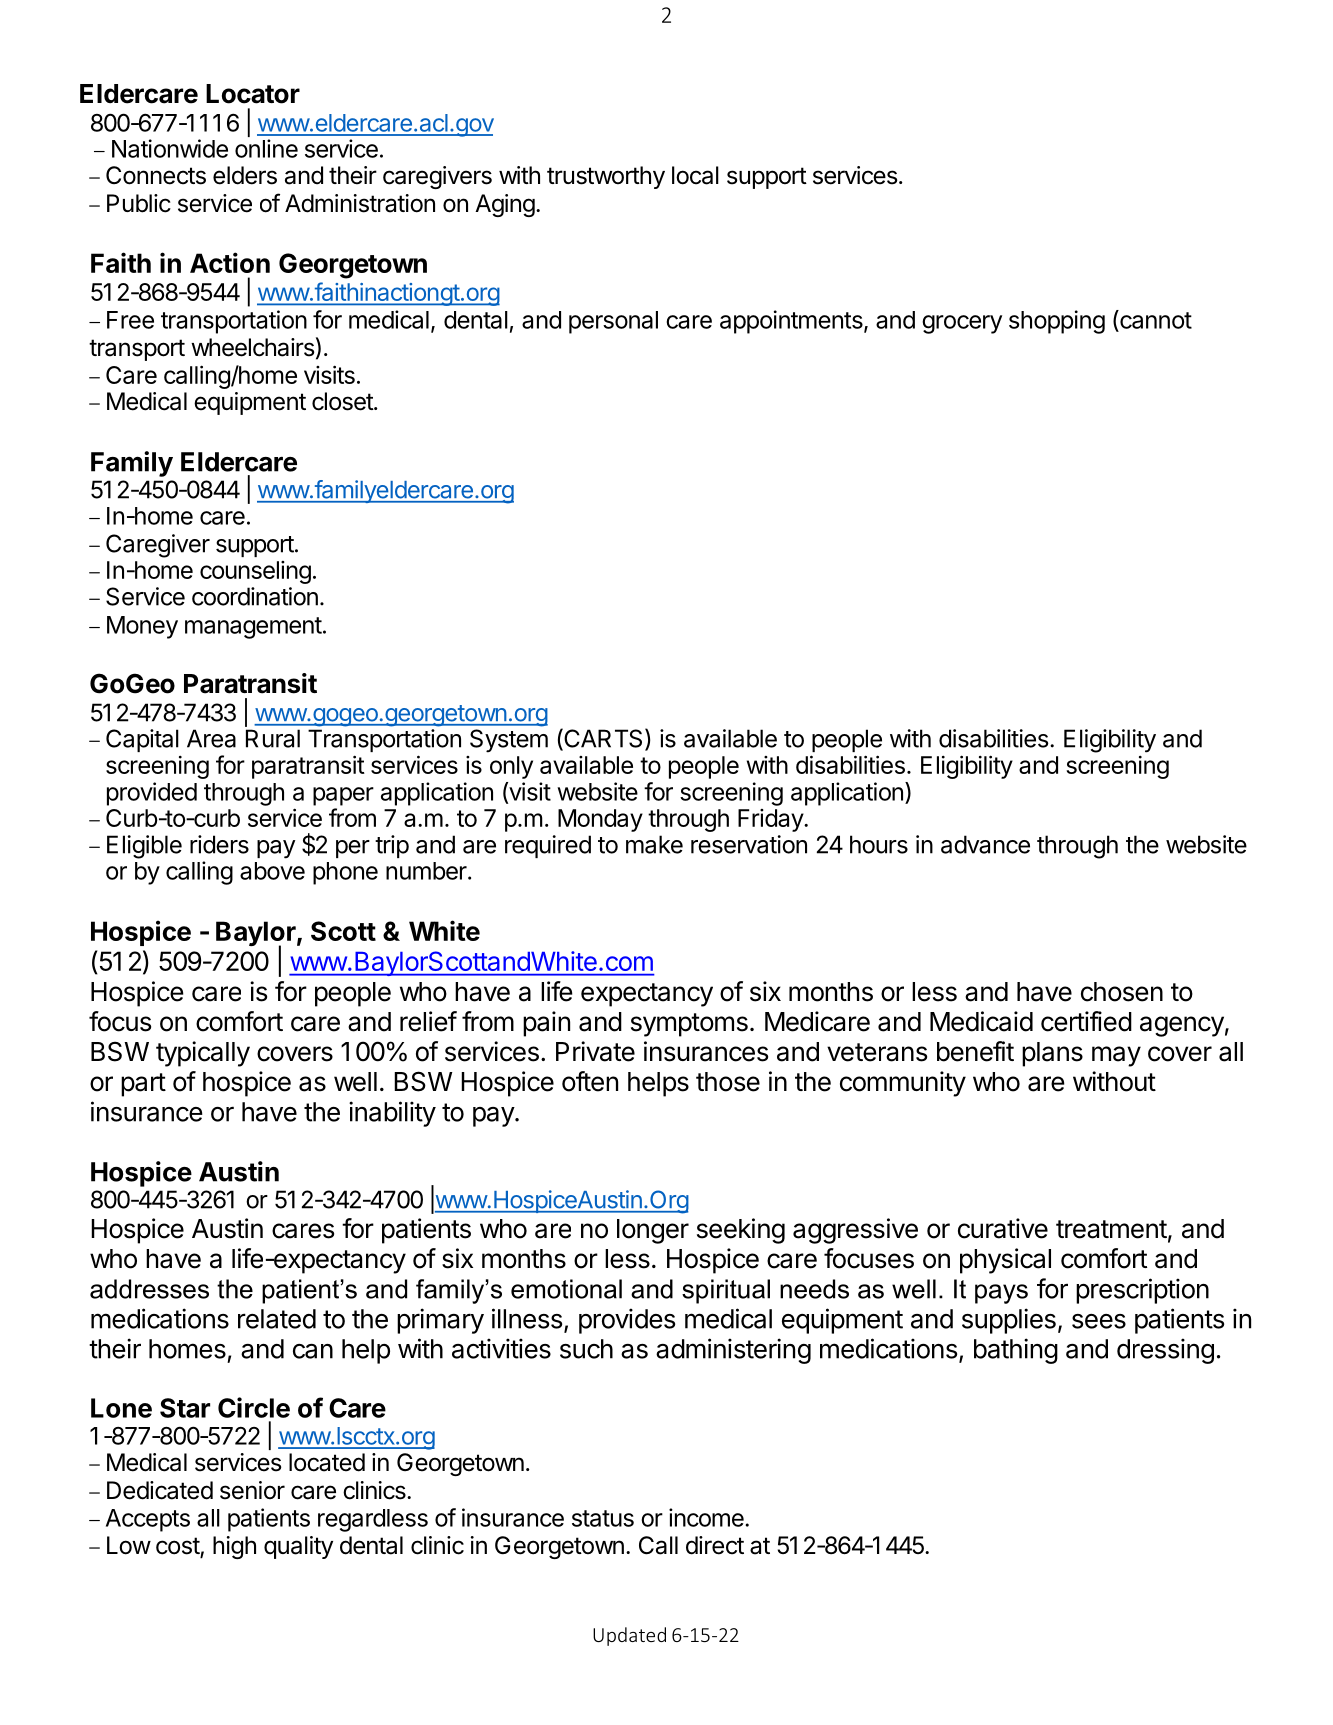  I want to click on management, so click(253, 628).
